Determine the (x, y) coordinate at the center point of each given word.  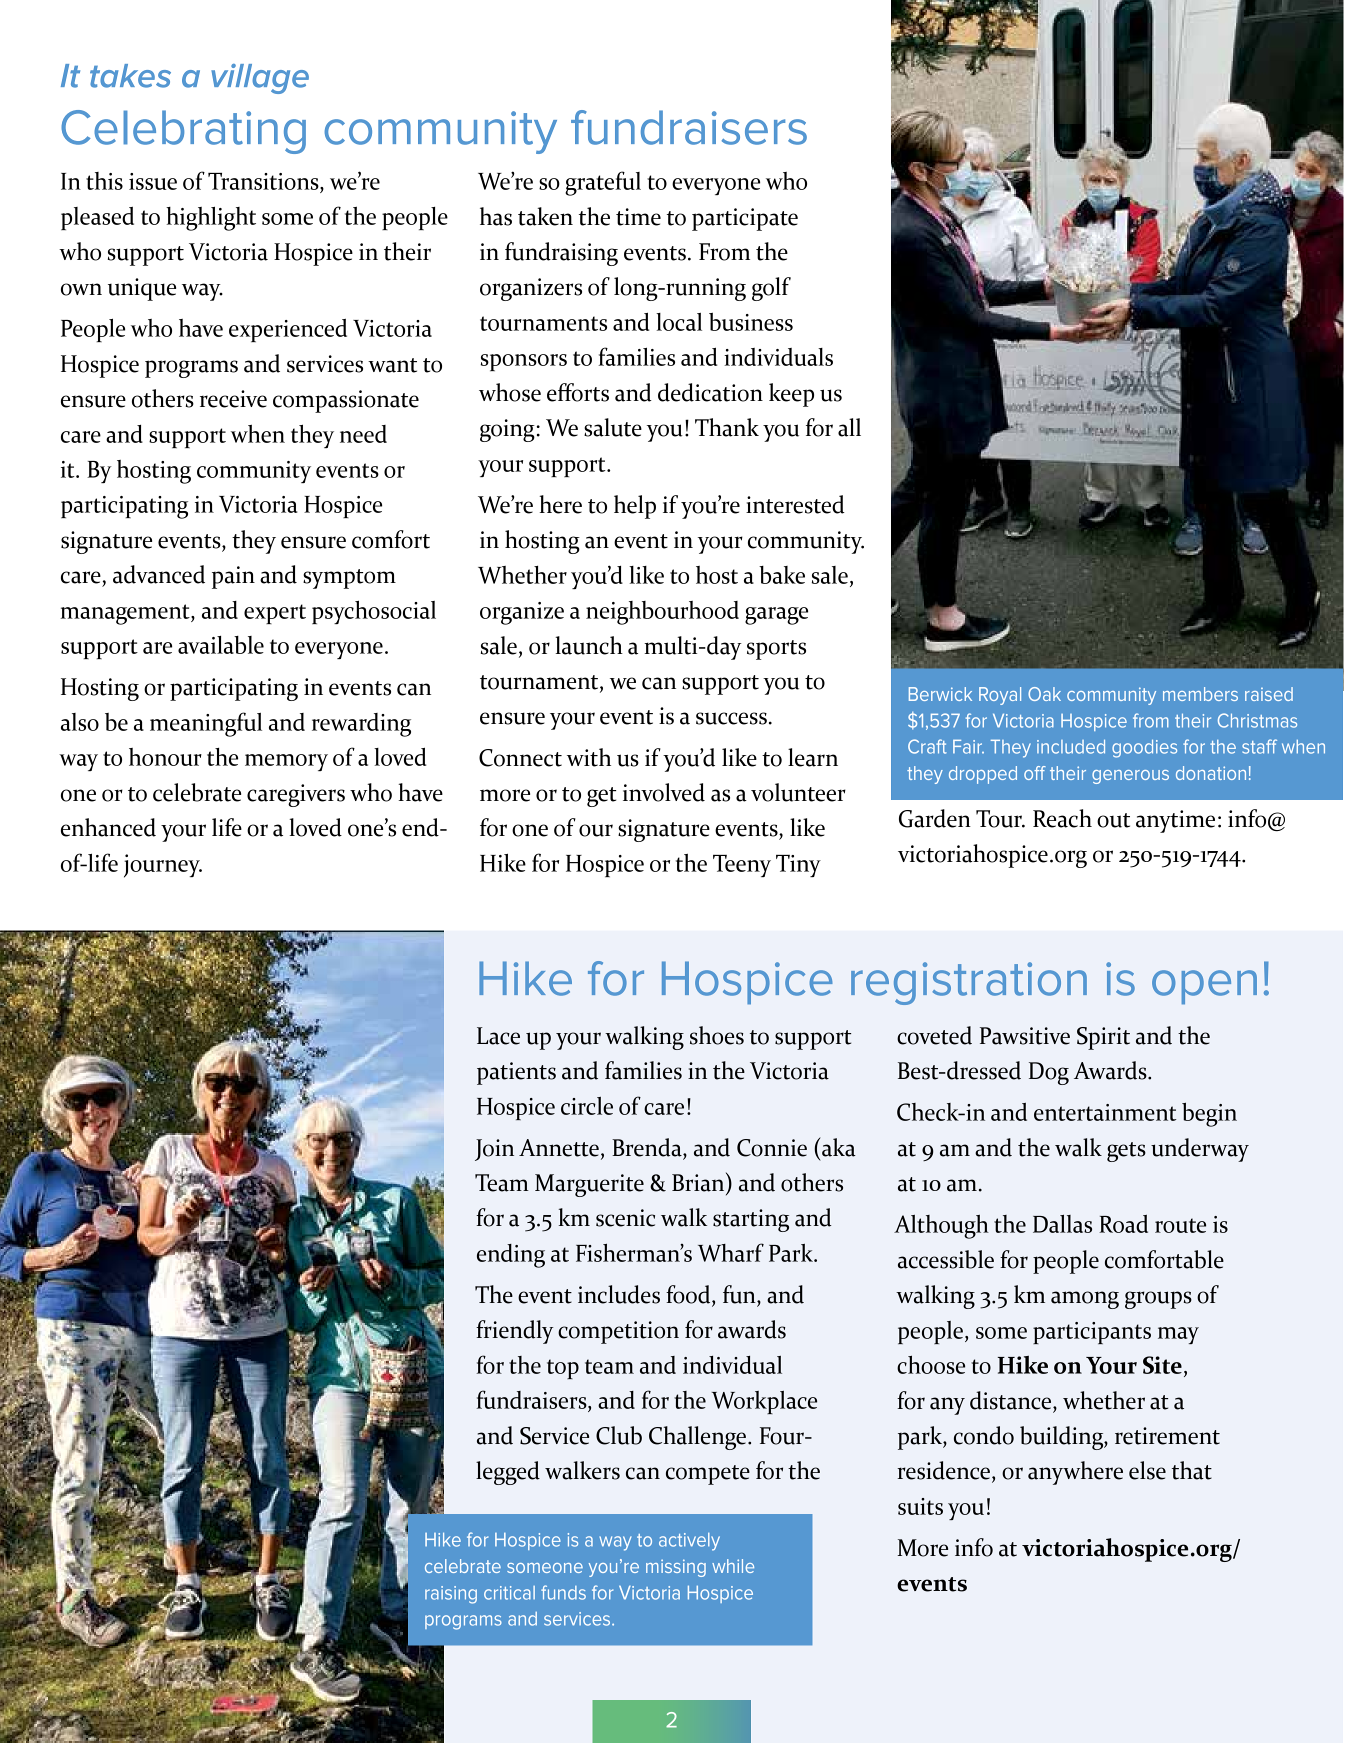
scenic (625, 1218)
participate (745, 219)
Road (1123, 1224)
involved (664, 792)
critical (509, 1593)
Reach (1062, 818)
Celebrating (183, 132)
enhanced (108, 827)
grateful (603, 183)
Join (494, 1150)
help (635, 507)
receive (233, 399)
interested (795, 504)
